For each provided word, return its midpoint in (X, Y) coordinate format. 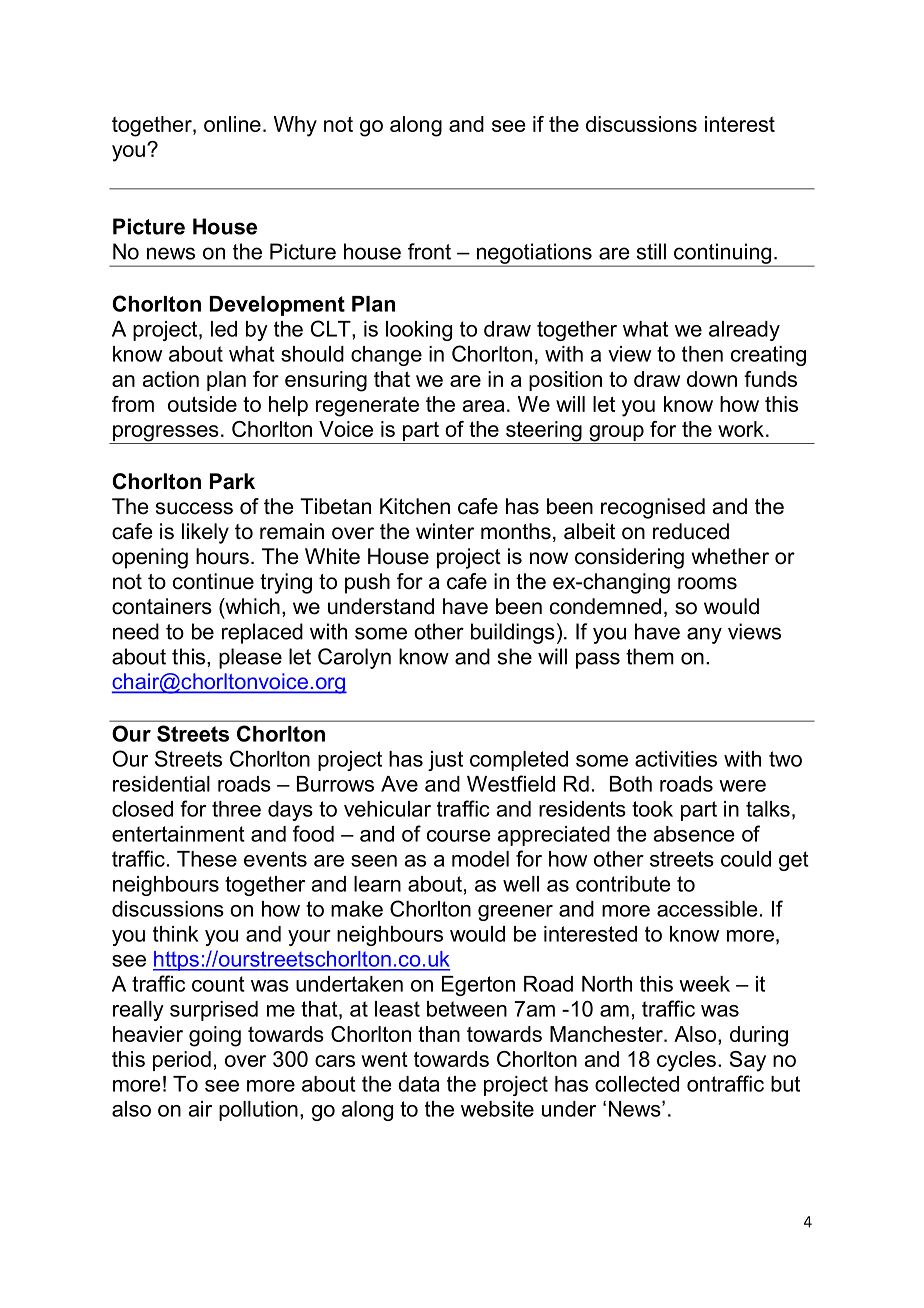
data (418, 1084)
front (429, 251)
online (232, 124)
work (741, 429)
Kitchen (415, 506)
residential (161, 784)
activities (676, 759)
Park (232, 481)
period (182, 1061)
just (445, 761)
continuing (723, 254)
